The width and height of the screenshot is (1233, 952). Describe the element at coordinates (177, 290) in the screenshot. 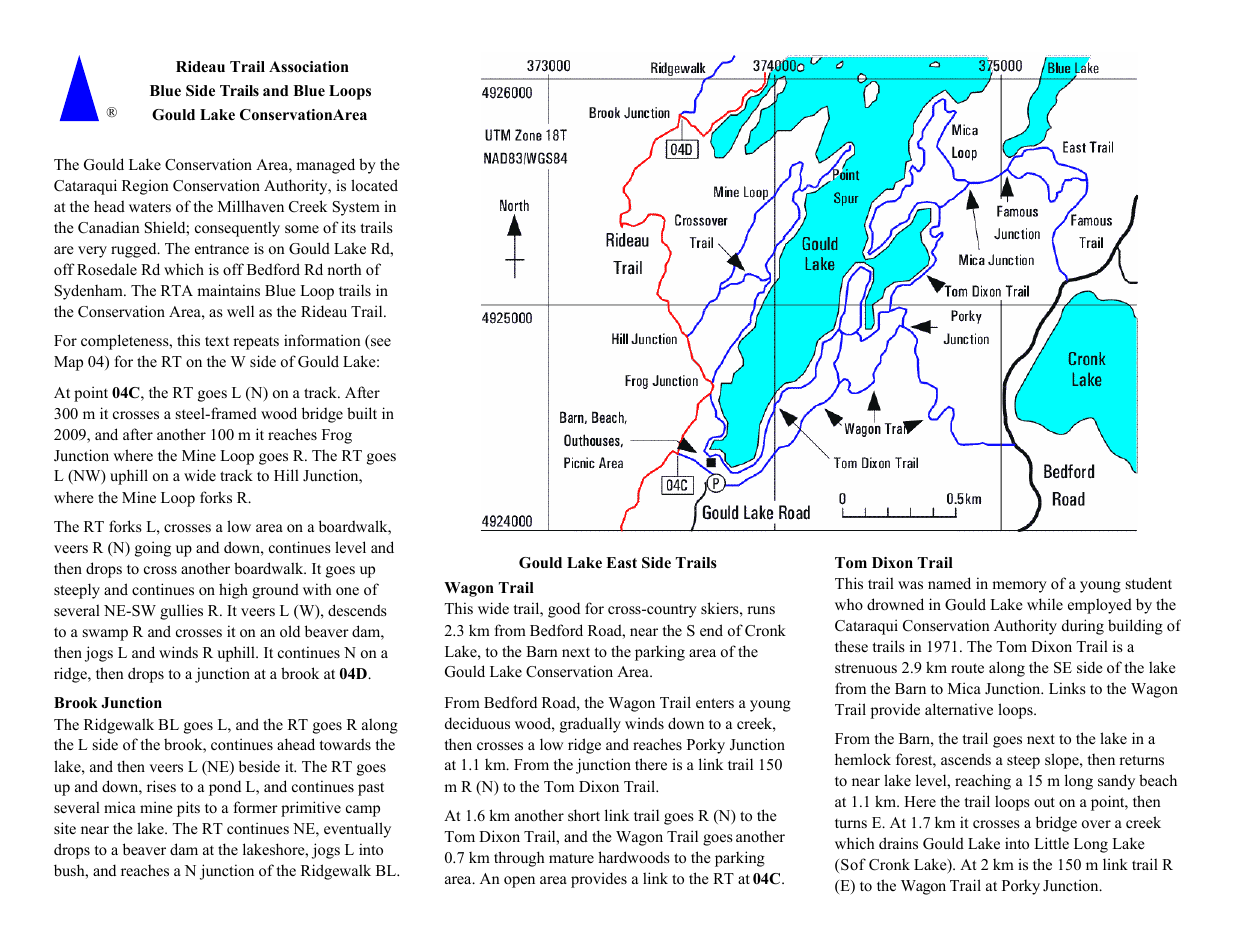

I see `RTA` at that location.
